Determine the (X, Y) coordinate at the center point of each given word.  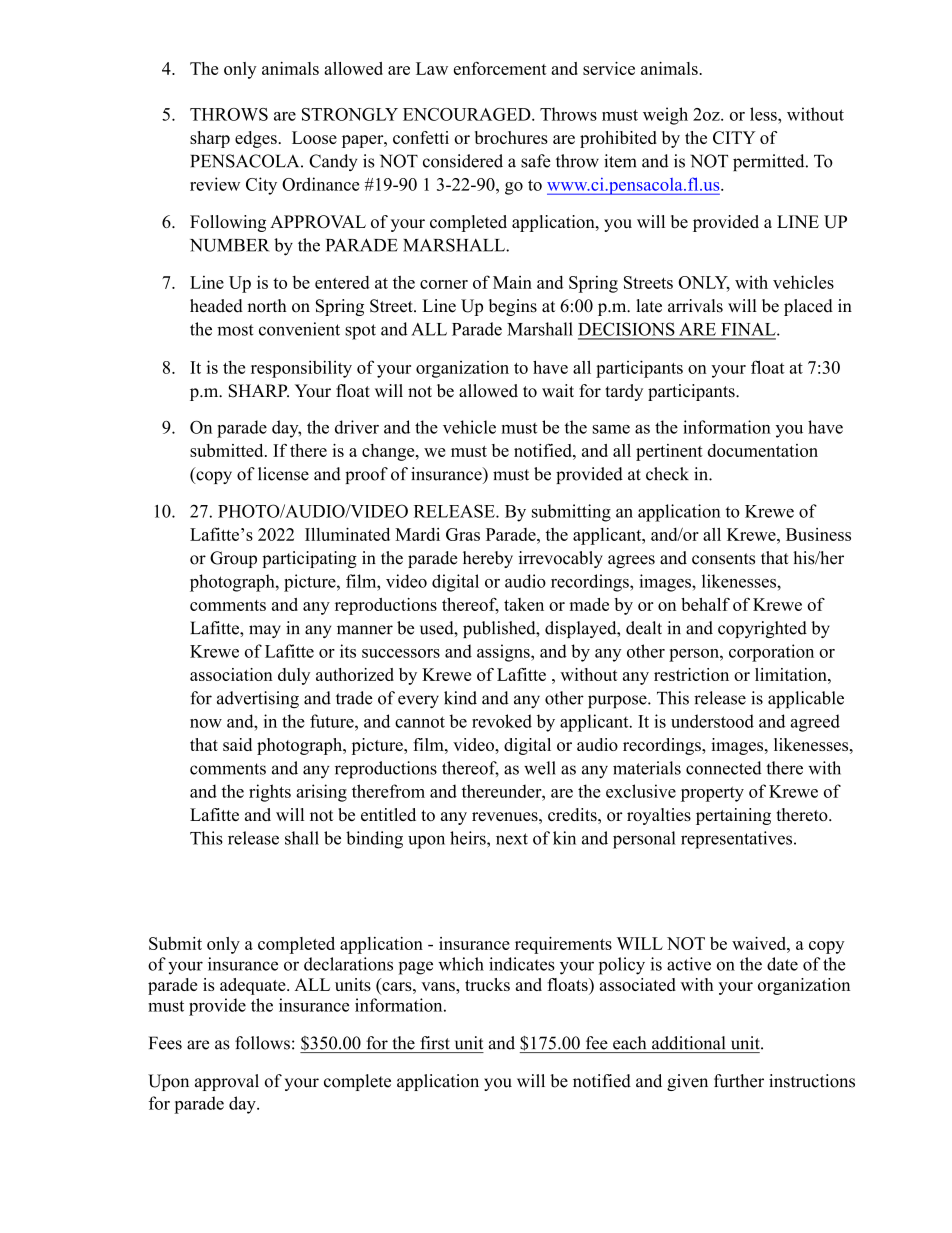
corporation (771, 653)
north (267, 306)
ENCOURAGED (468, 114)
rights (270, 793)
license (283, 474)
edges (256, 139)
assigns (504, 653)
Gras (463, 534)
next (512, 839)
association (231, 674)
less (764, 114)
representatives (738, 840)
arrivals (695, 306)
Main (512, 282)
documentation (763, 450)
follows (262, 1043)
